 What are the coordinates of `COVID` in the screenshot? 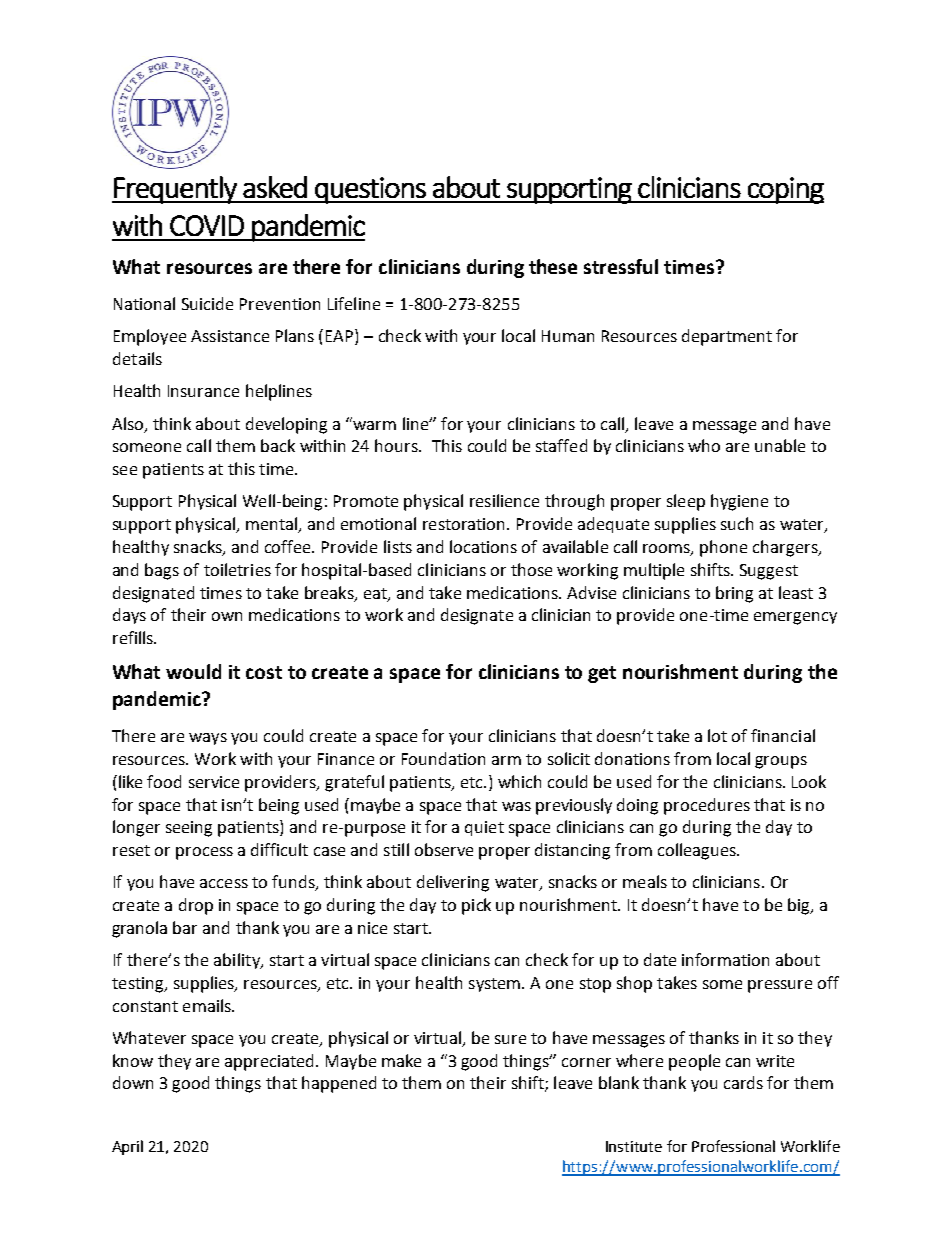 It's located at (207, 225).
